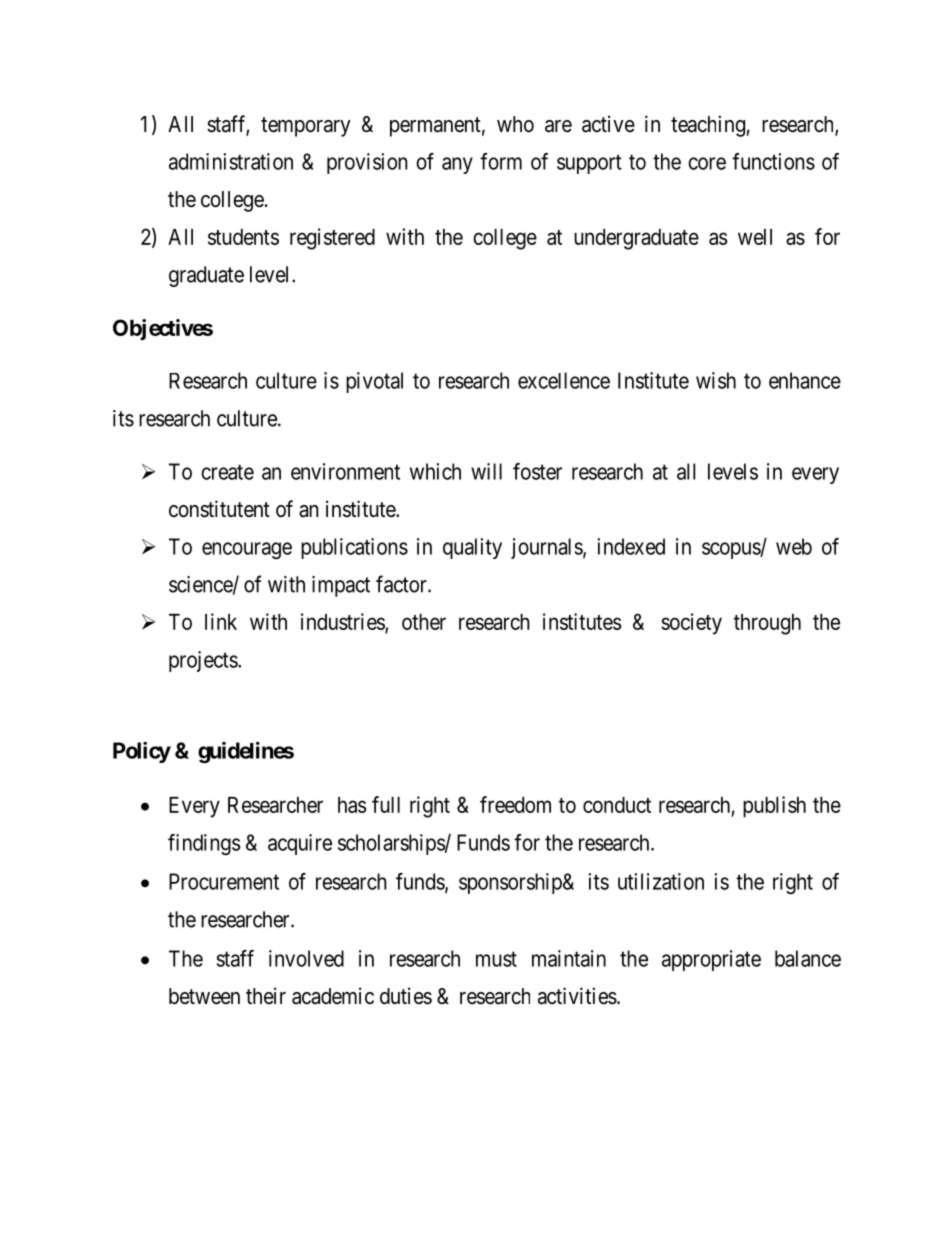 The image size is (952, 1233). What do you see at coordinates (247, 550) in the screenshot?
I see `encourage` at bounding box center [247, 550].
